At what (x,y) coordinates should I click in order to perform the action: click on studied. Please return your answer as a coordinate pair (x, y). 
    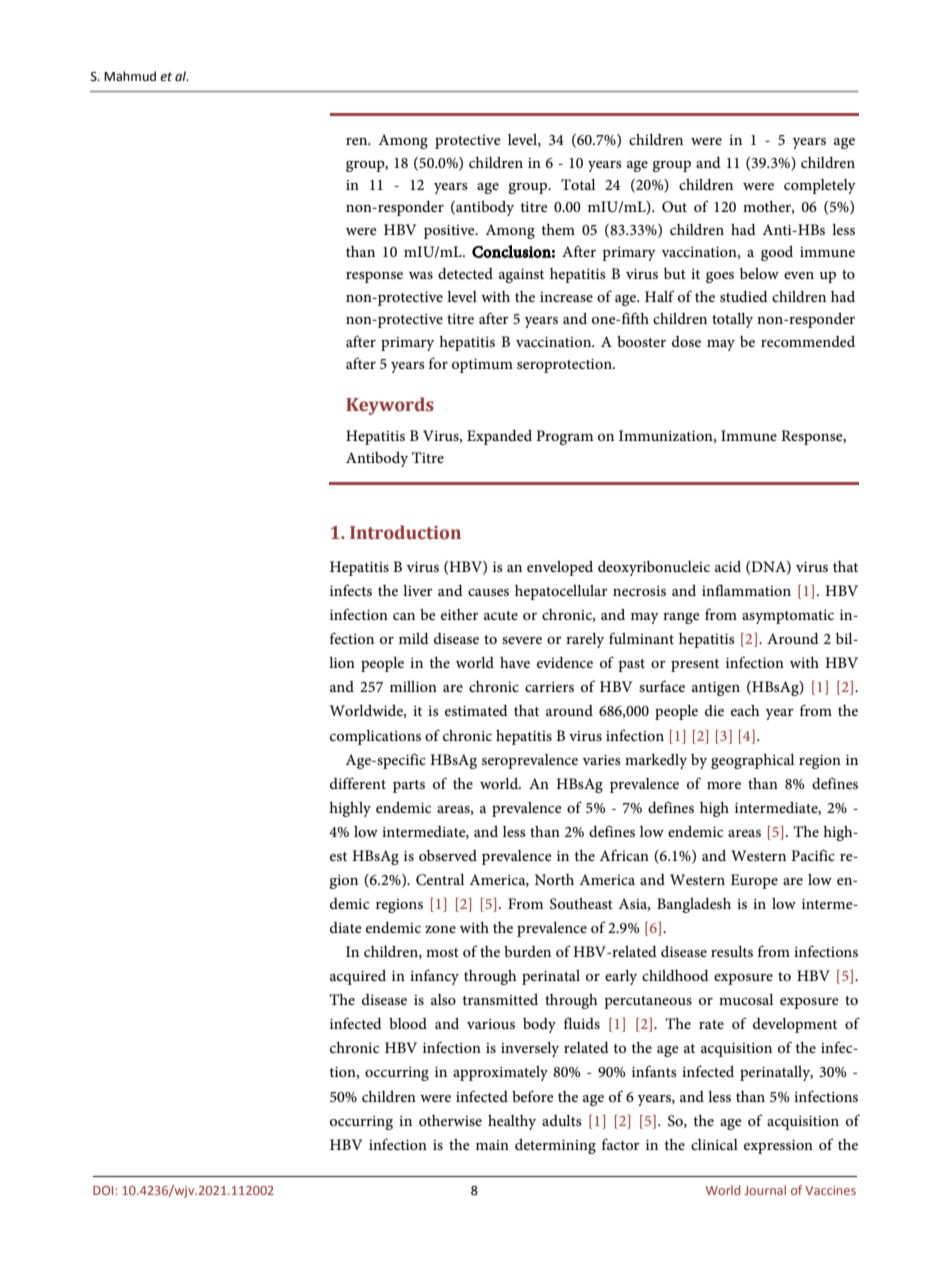
    Looking at the image, I should click on (744, 296).
